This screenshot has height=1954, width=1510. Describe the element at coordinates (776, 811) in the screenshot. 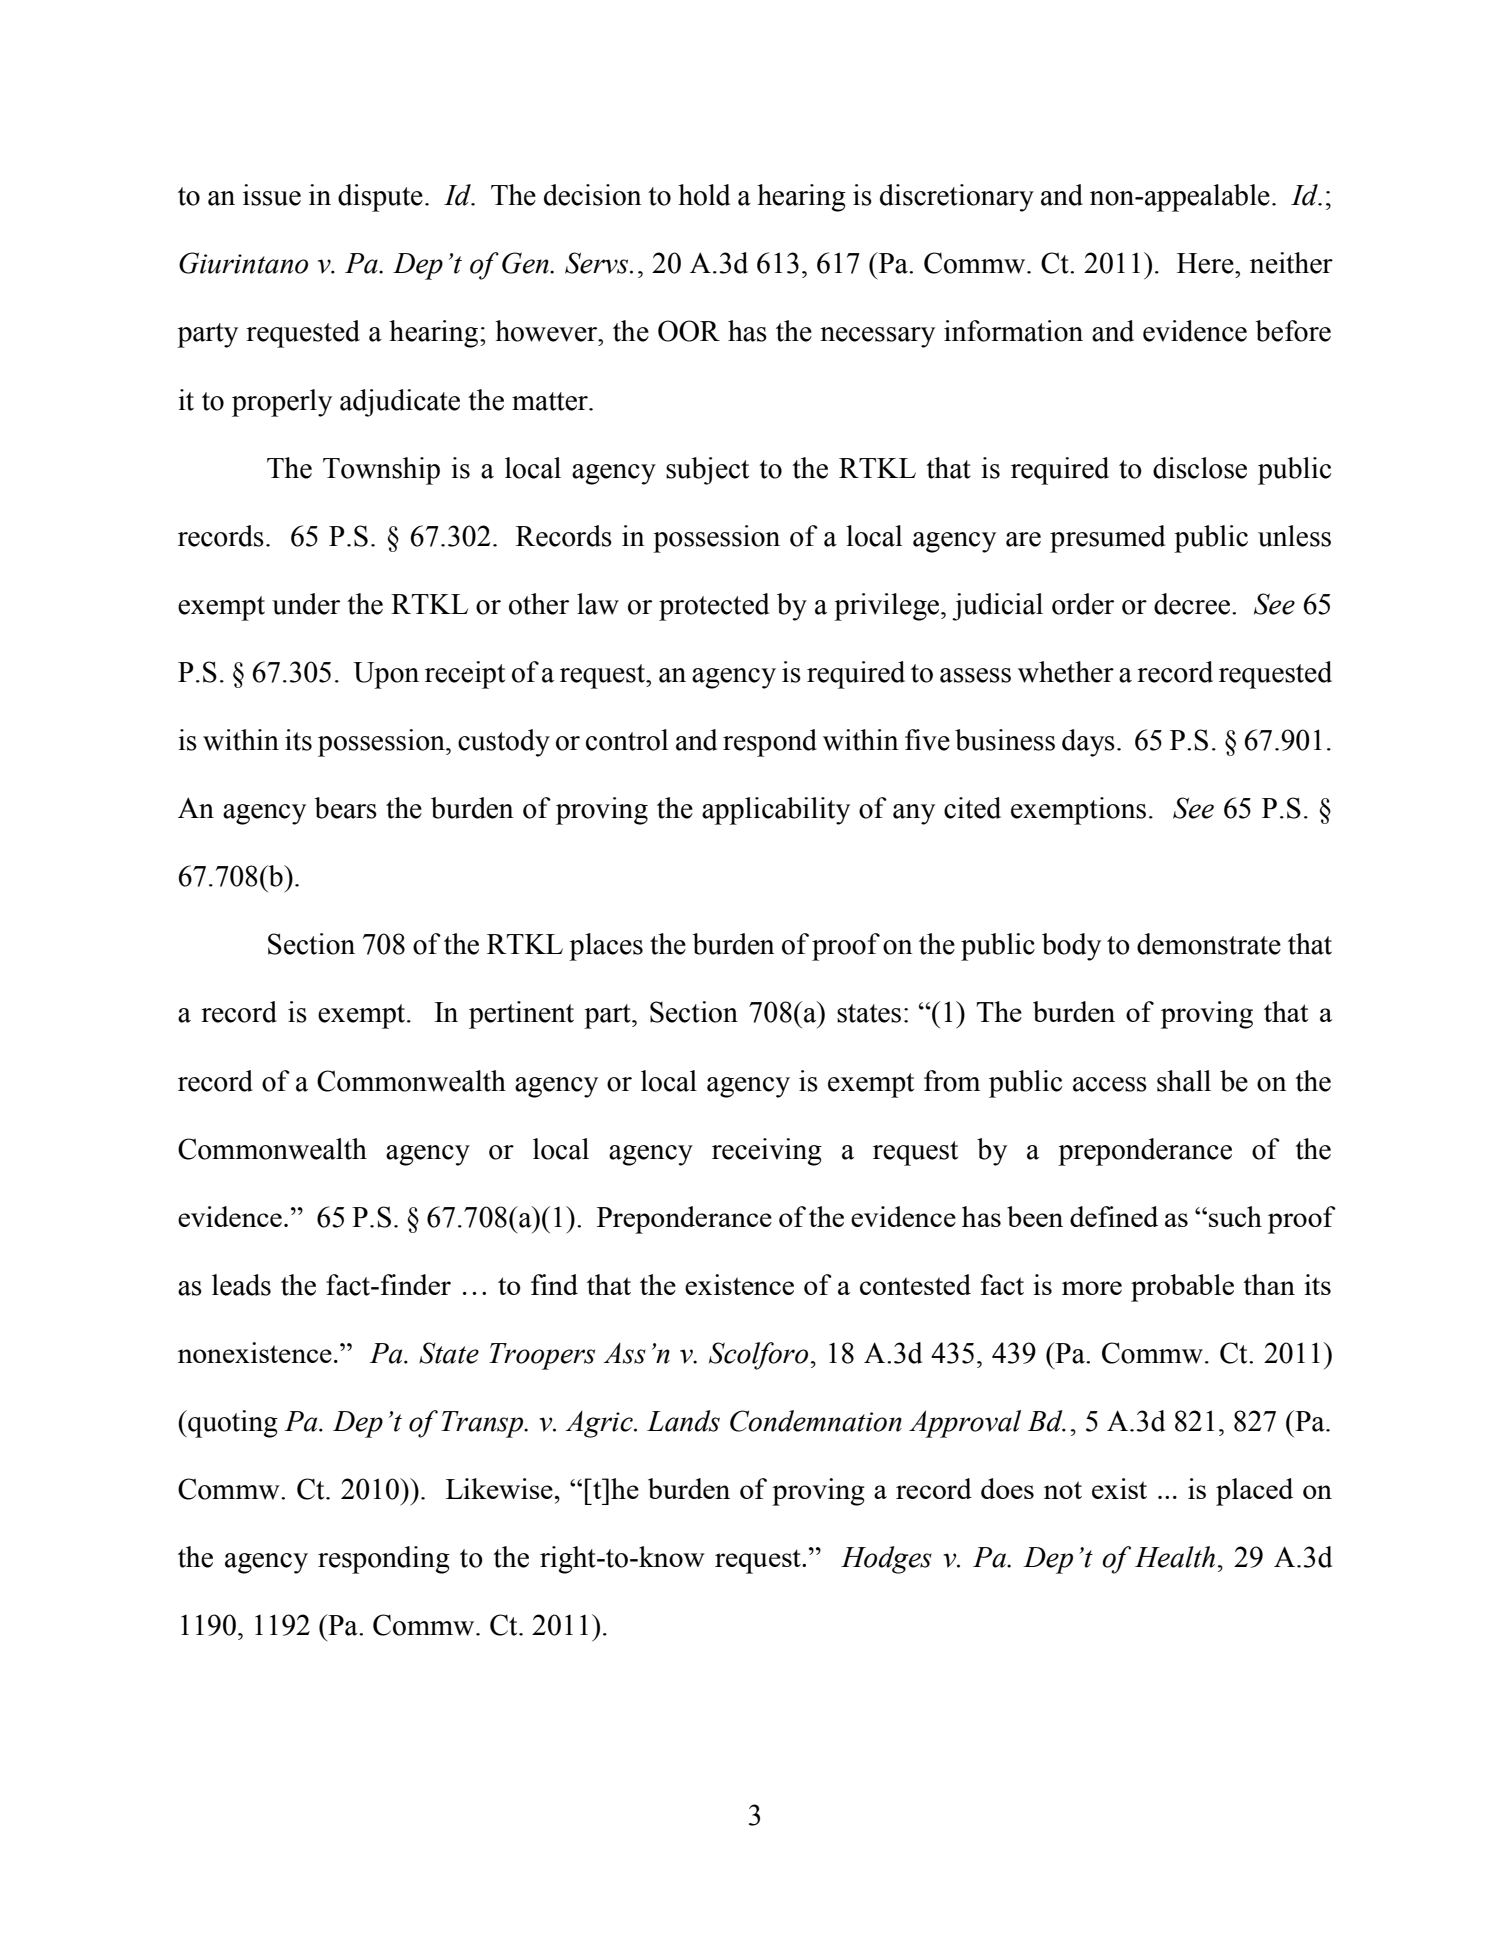

I see `applicability` at that location.
